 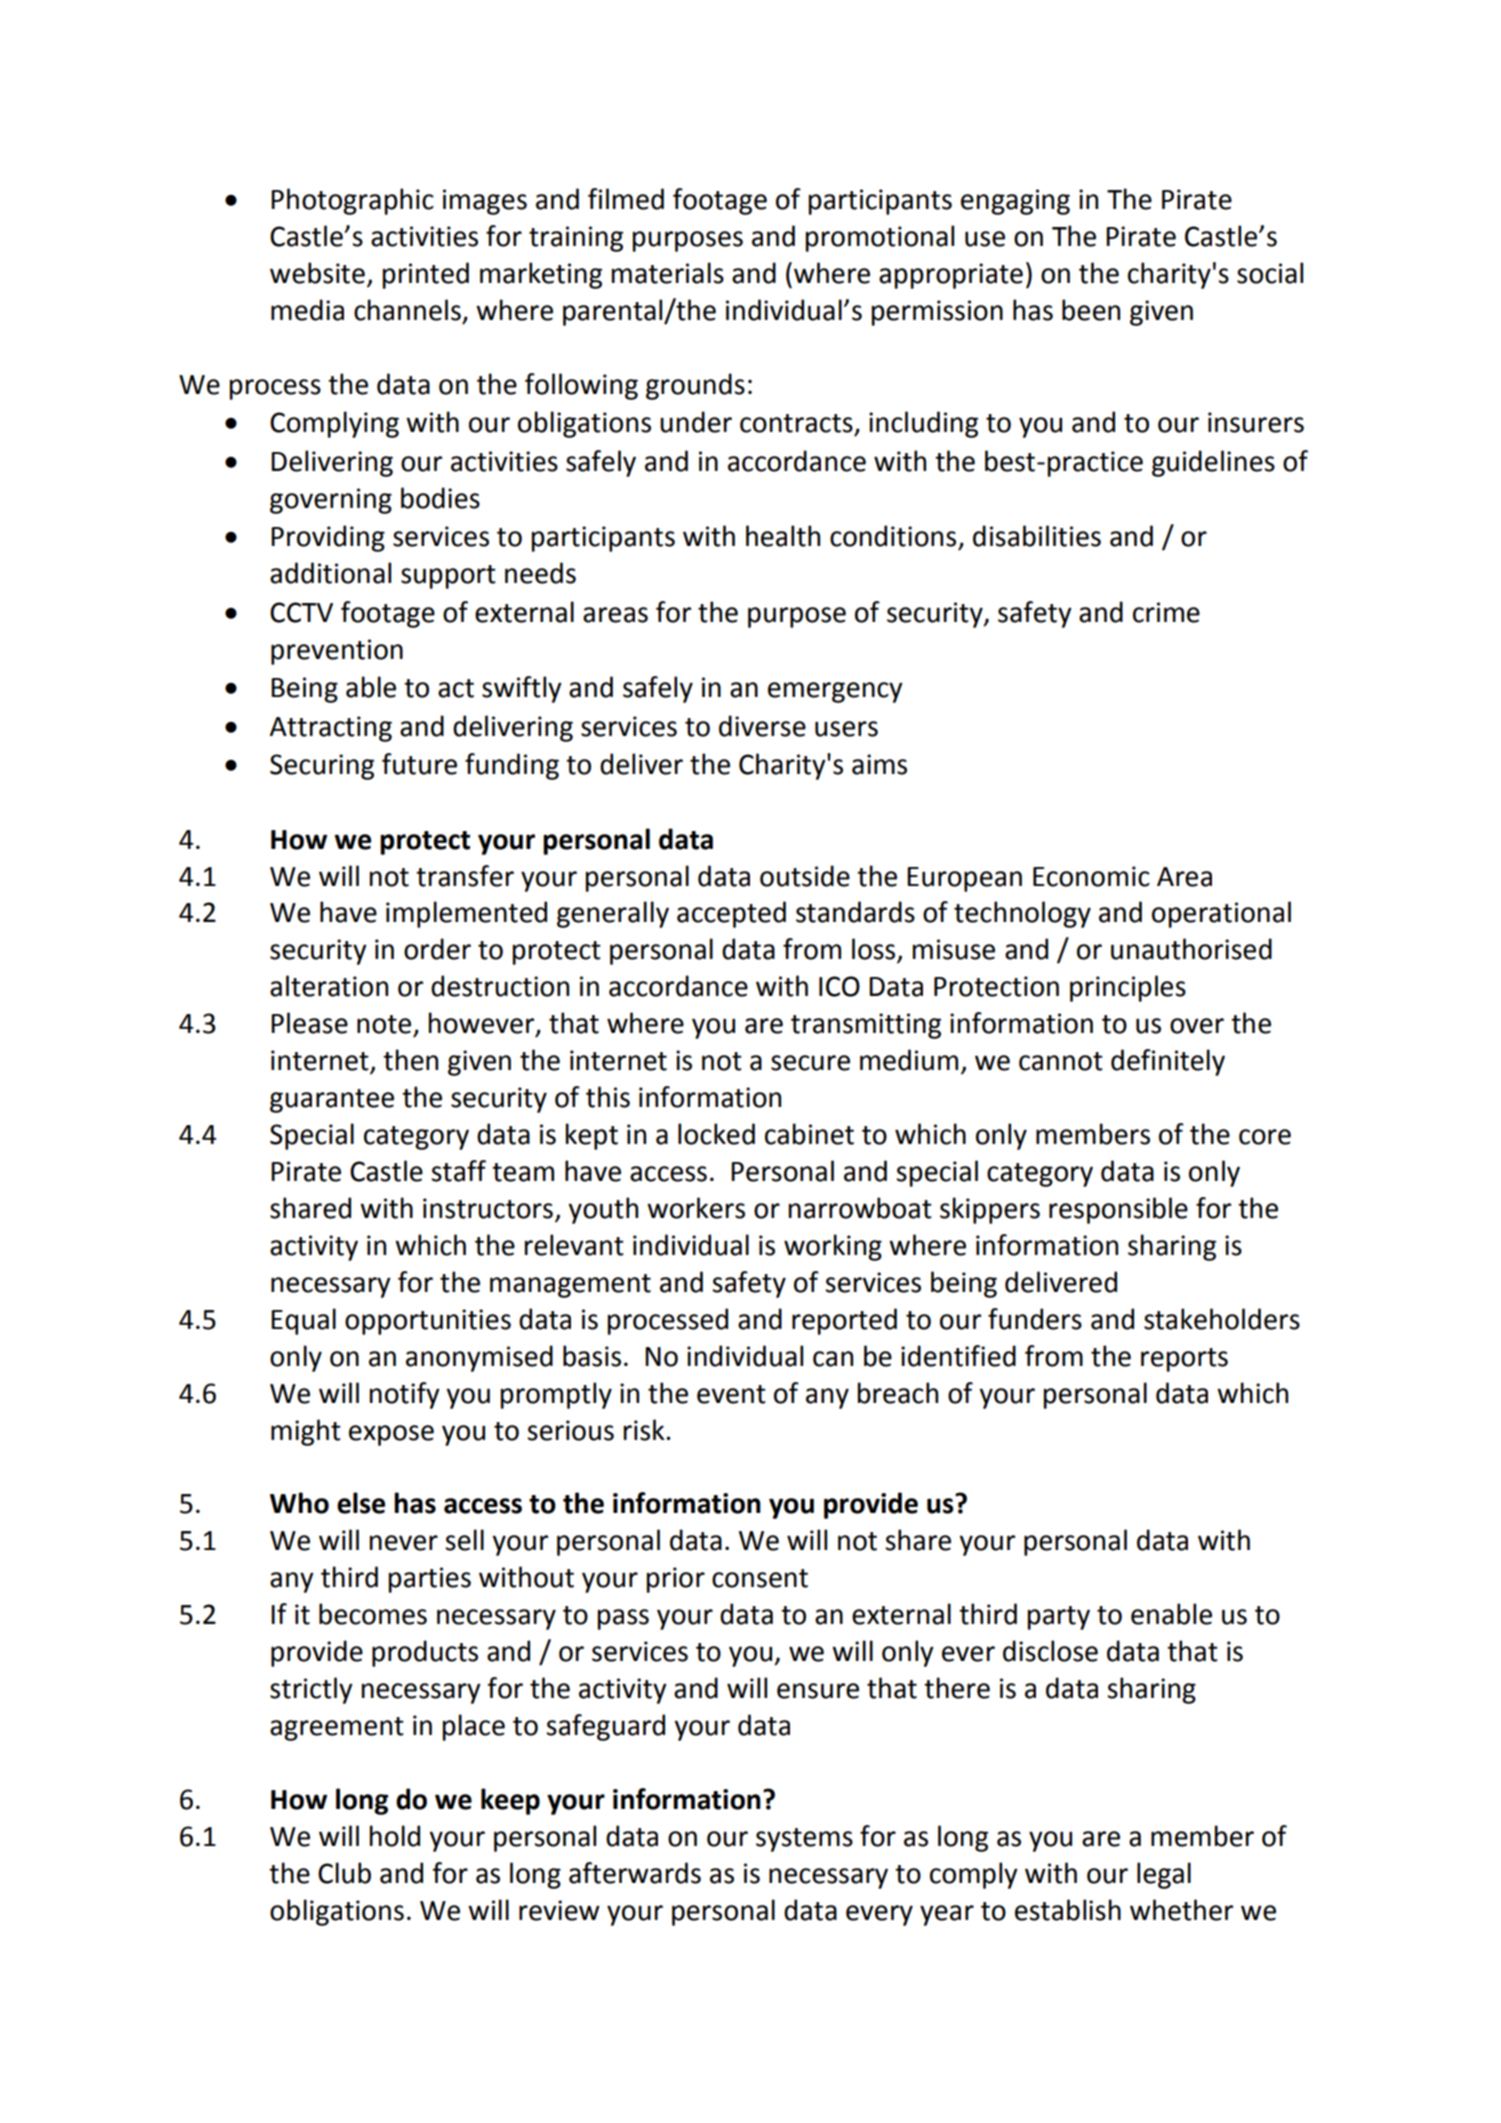 I want to click on expose, so click(x=391, y=1435).
